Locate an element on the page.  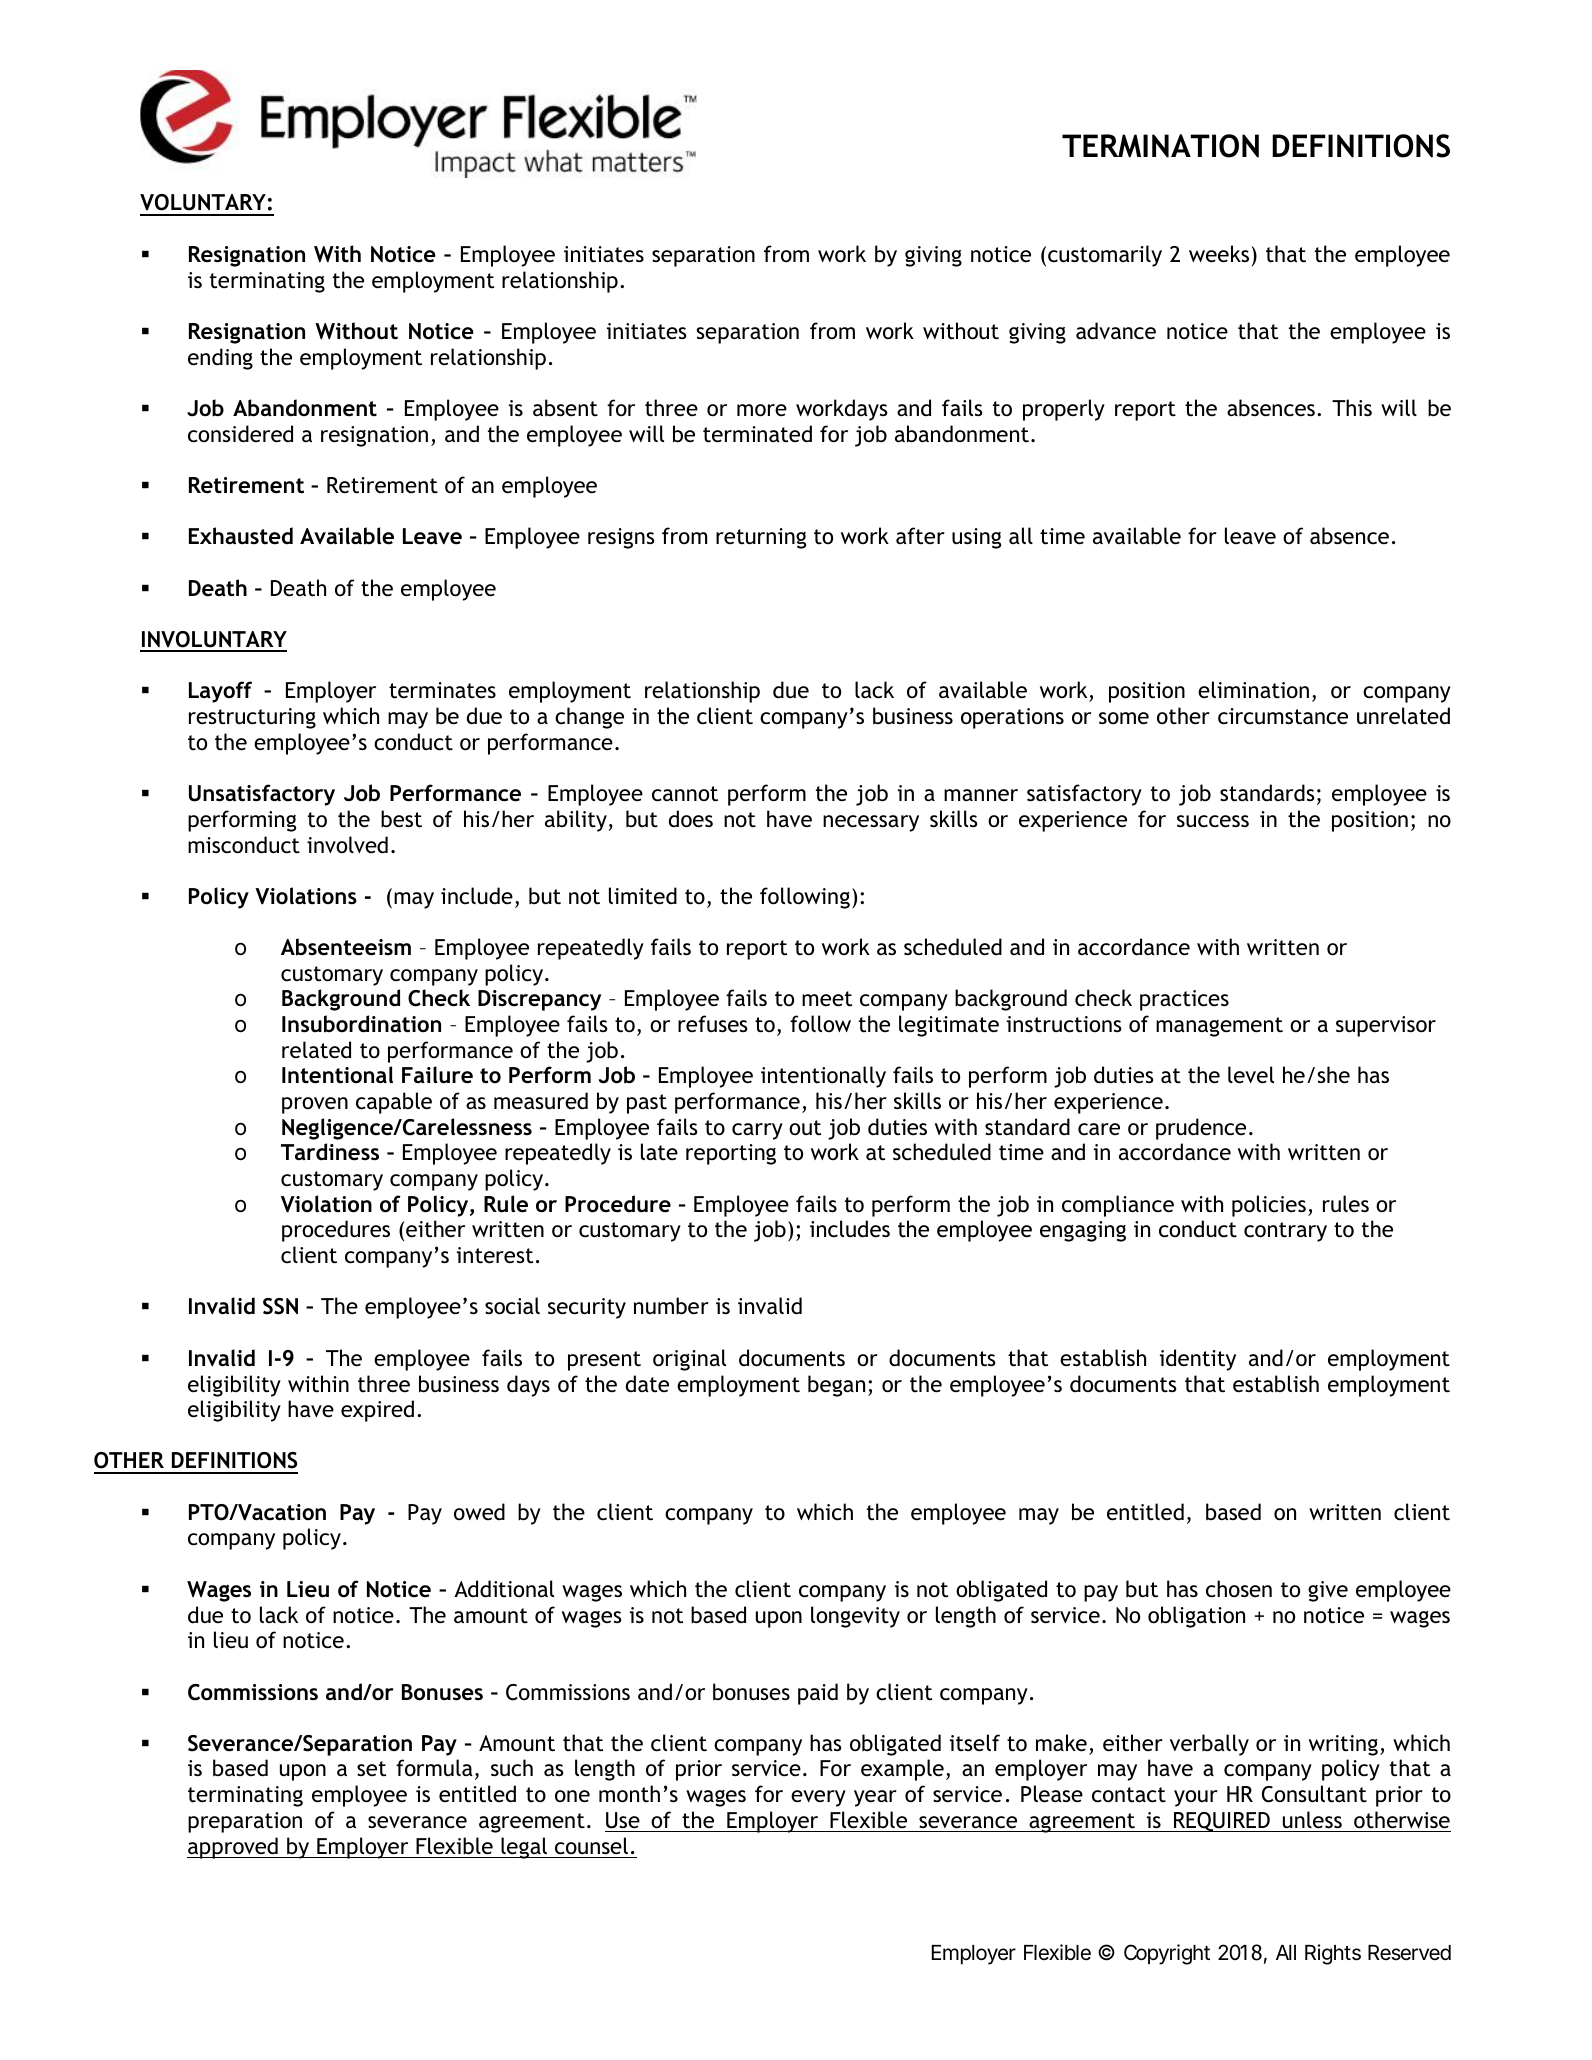
elimination is located at coordinates (1253, 690).
